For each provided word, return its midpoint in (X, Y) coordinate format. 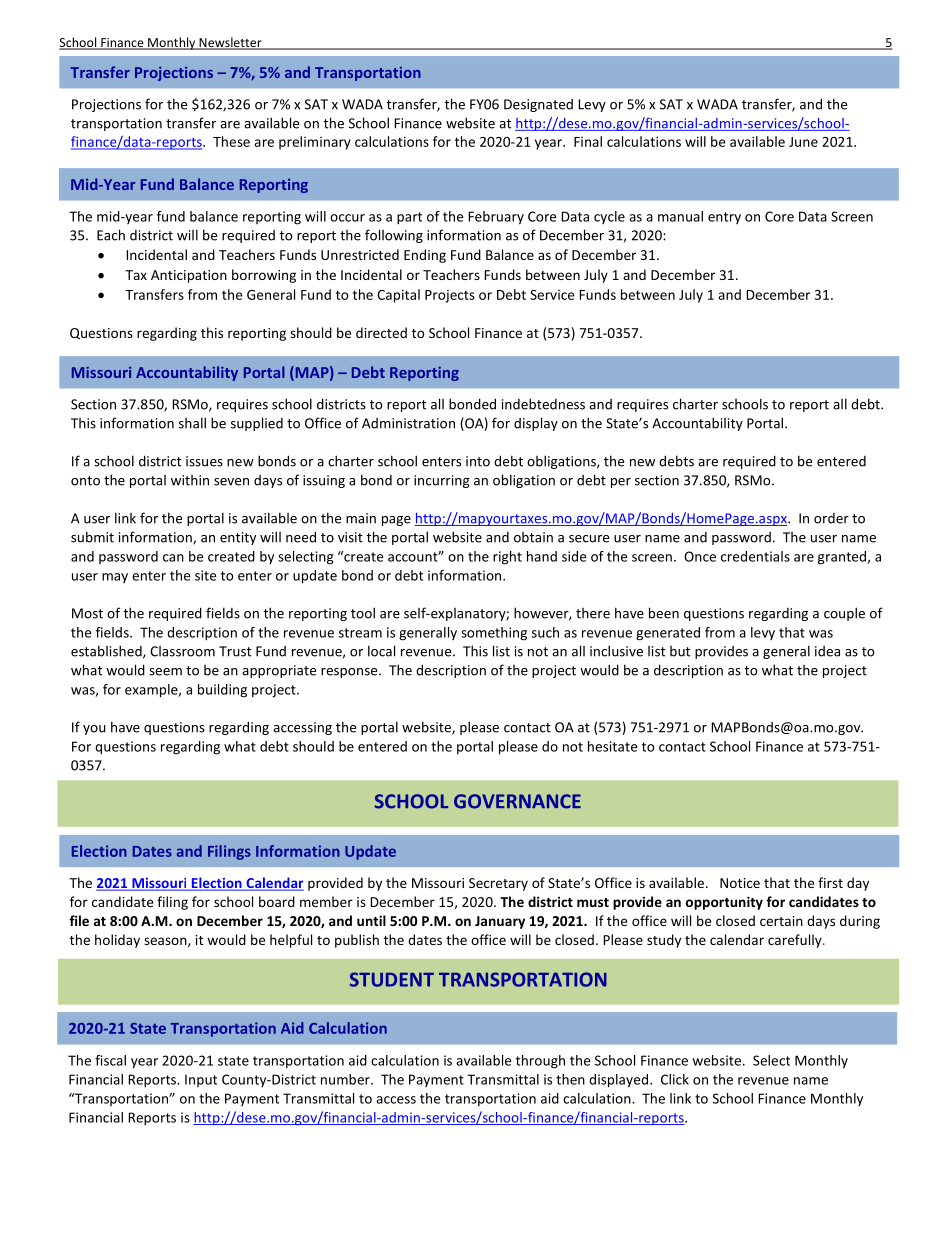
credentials (755, 556)
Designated (538, 105)
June (803, 142)
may (115, 578)
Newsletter (230, 43)
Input (201, 1080)
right (507, 558)
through (540, 1062)
